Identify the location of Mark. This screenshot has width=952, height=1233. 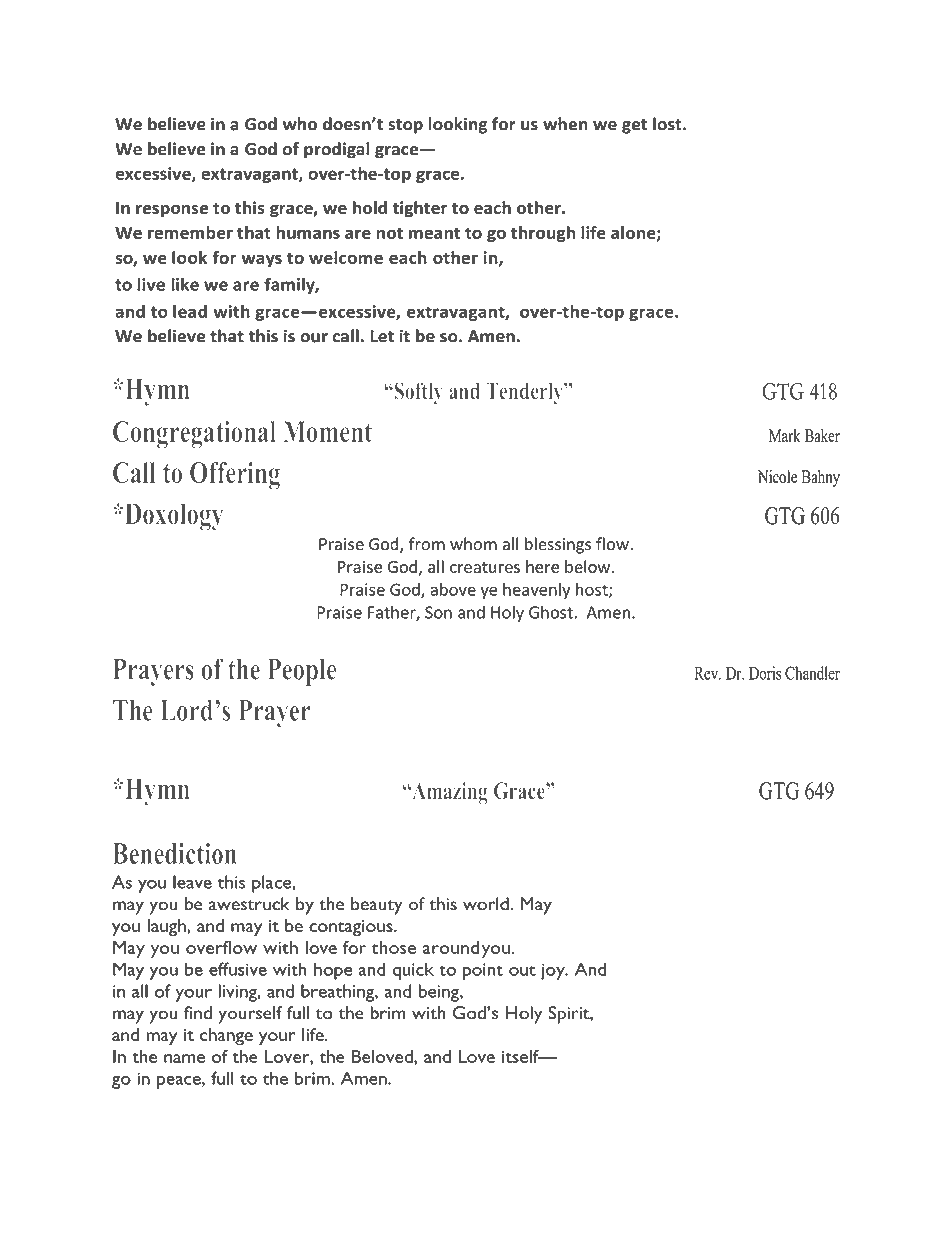
(785, 435).
